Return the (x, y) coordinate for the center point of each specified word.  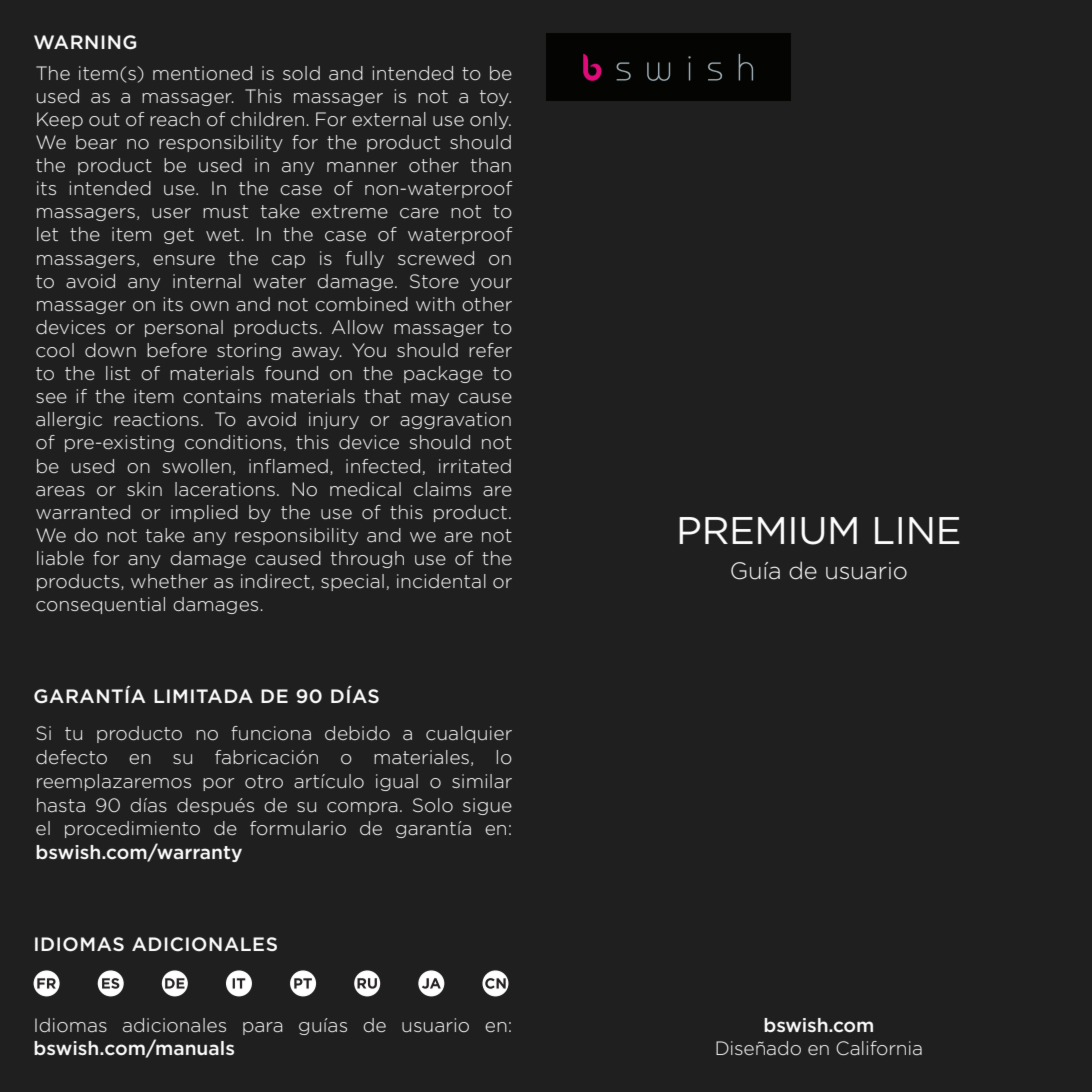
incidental (441, 581)
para (263, 1028)
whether (169, 581)
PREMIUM (768, 531)
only (490, 120)
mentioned (202, 73)
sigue (487, 806)
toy (495, 98)
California (879, 1048)
